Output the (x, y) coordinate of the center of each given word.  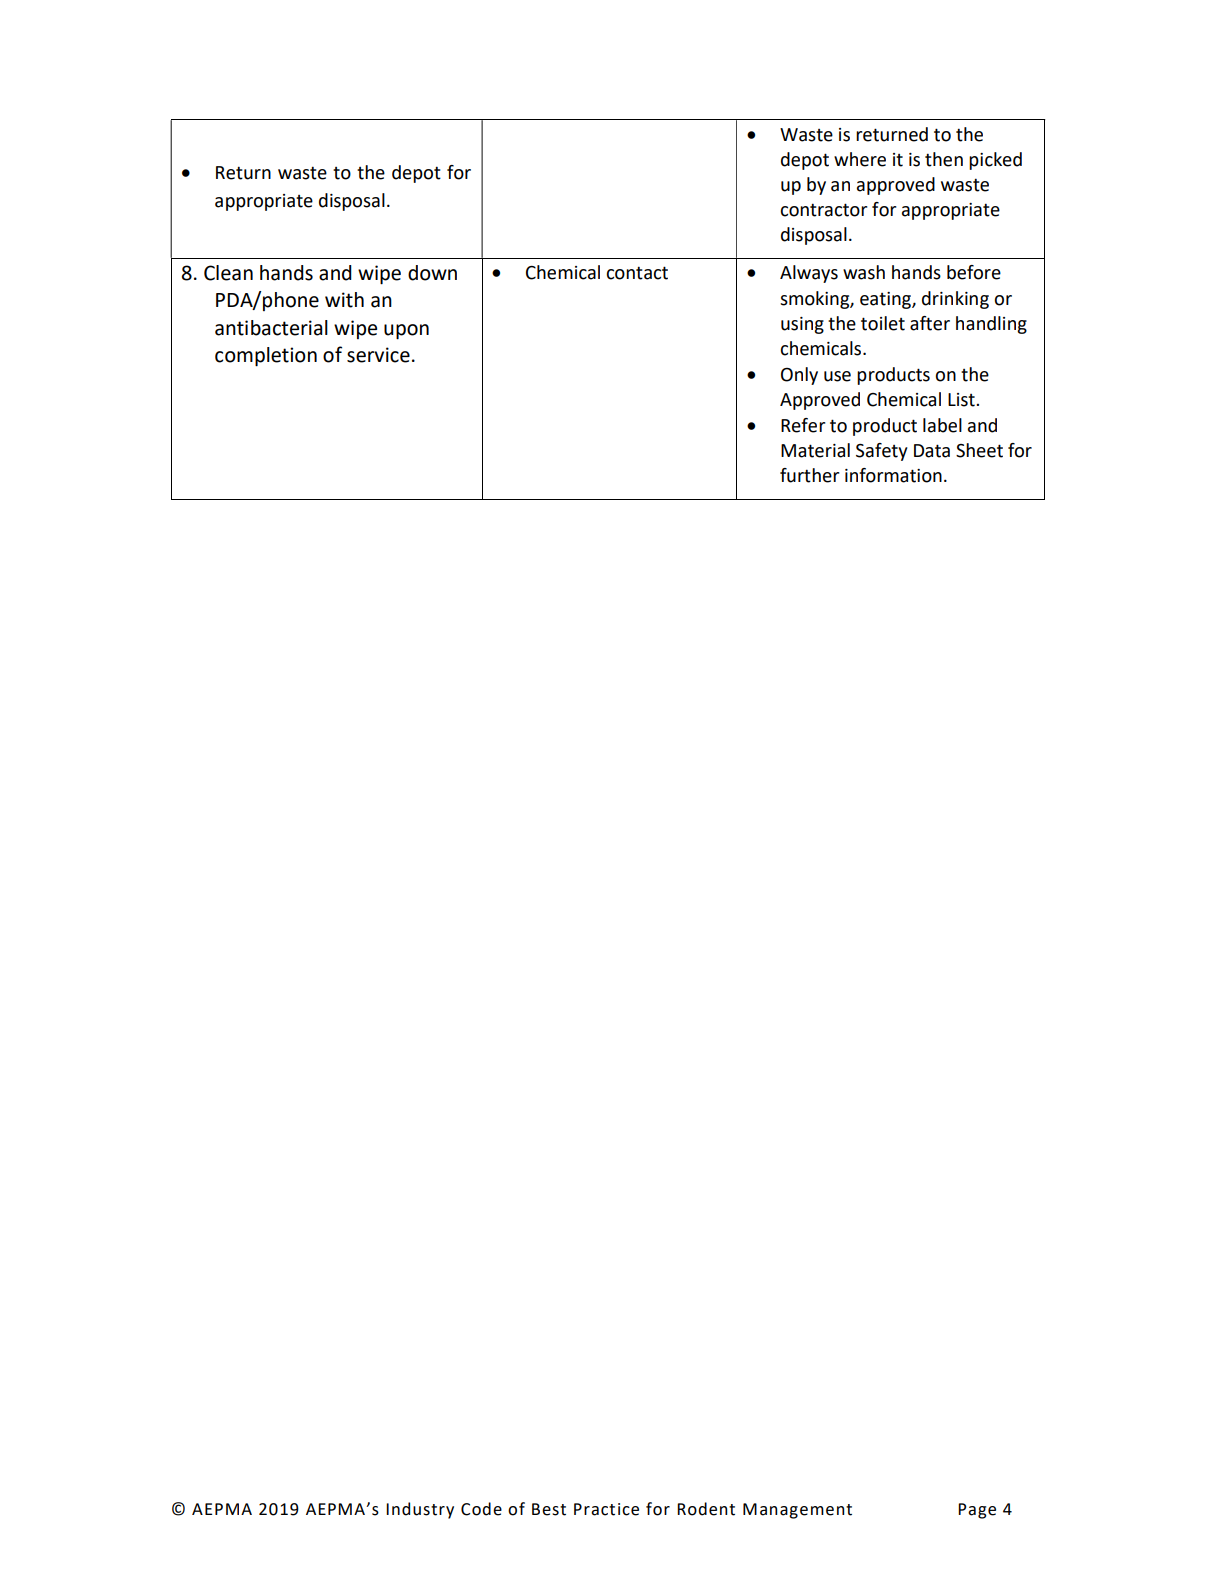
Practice (606, 1509)
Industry (420, 1510)
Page (977, 1511)
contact (637, 273)
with (344, 300)
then (944, 159)
